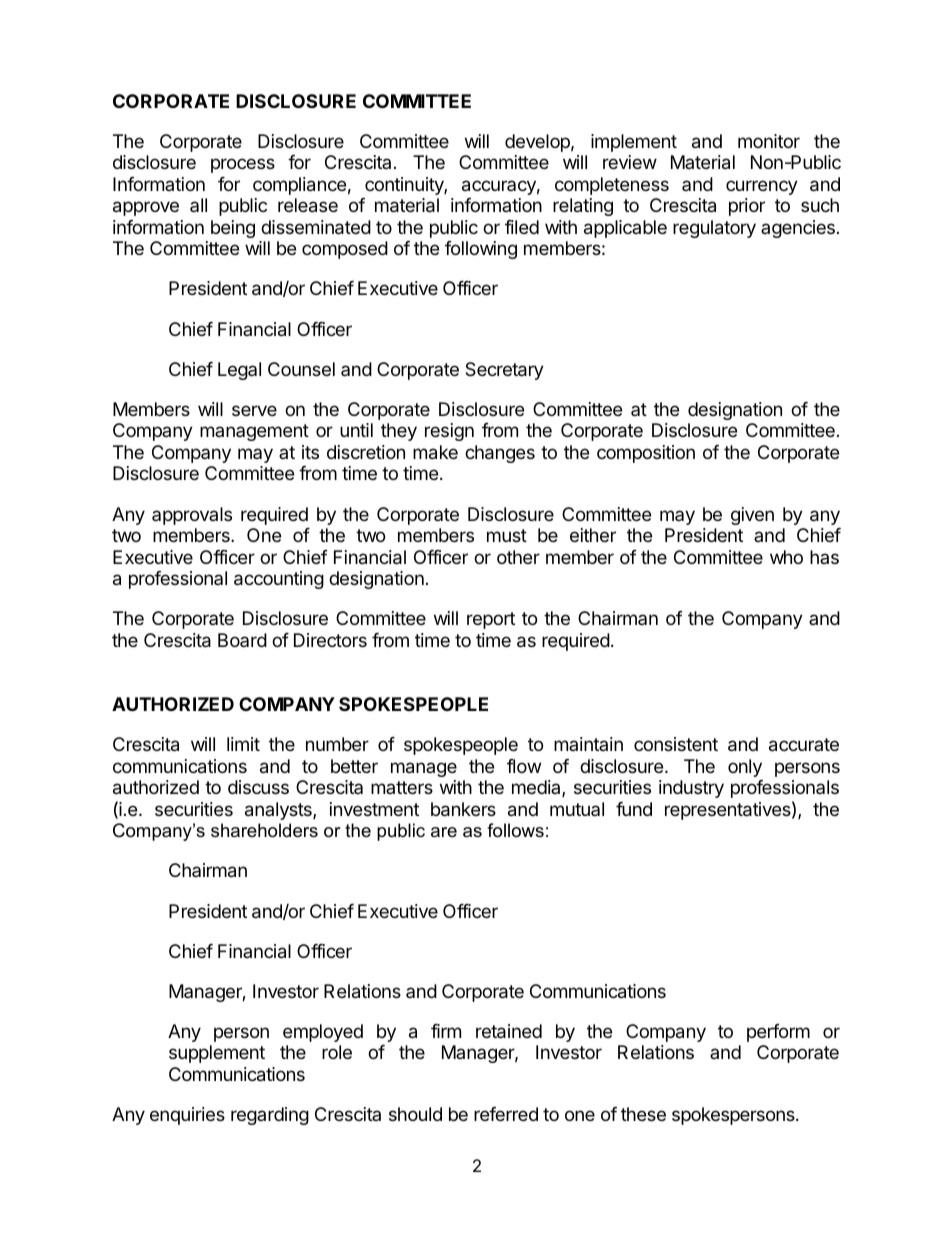 The width and height of the page is (952, 1233). Describe the element at coordinates (239, 371) in the page. I see `Legal` at that location.
